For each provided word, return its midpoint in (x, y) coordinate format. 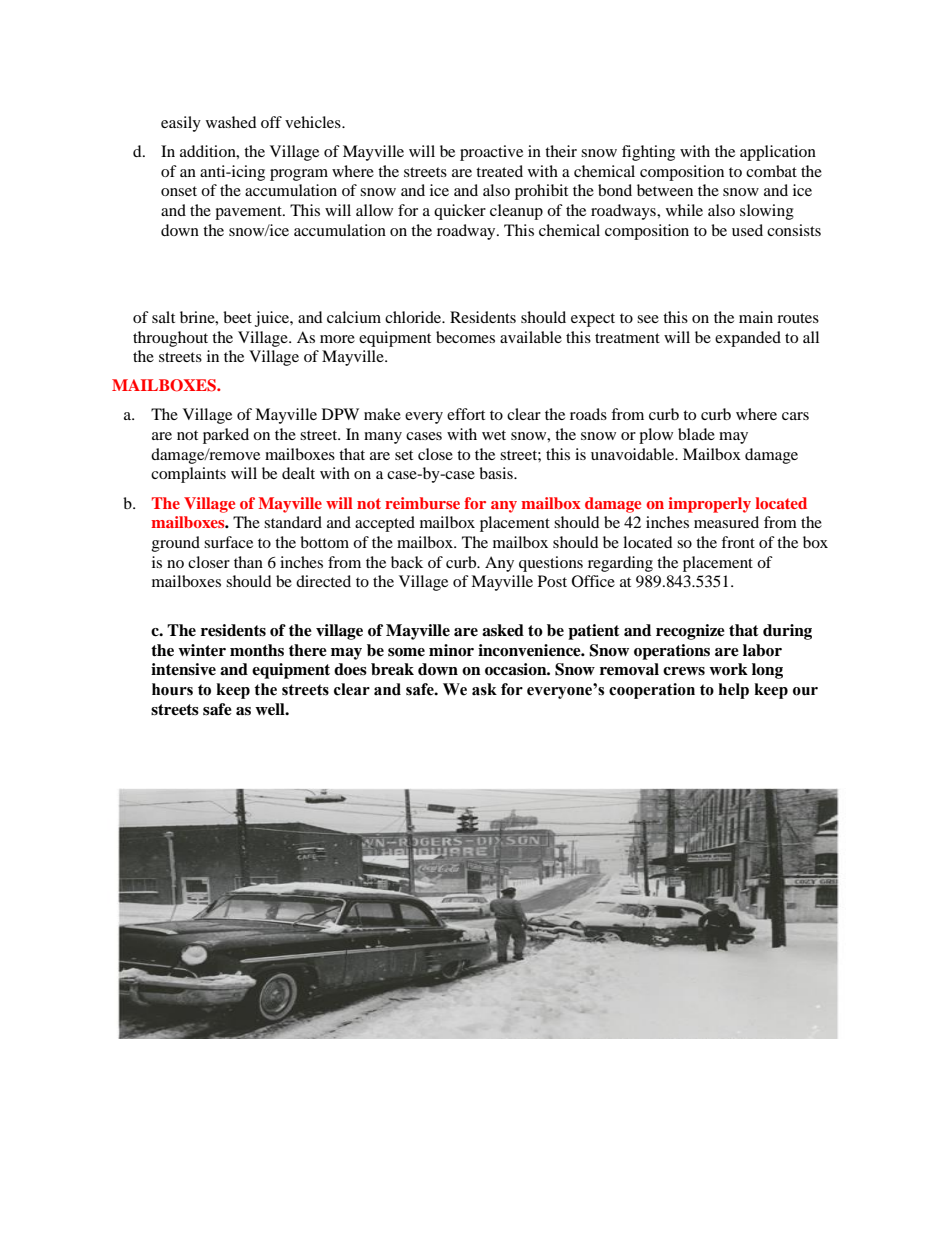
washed (231, 122)
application (778, 153)
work (728, 669)
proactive (491, 153)
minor (451, 650)
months (257, 650)
